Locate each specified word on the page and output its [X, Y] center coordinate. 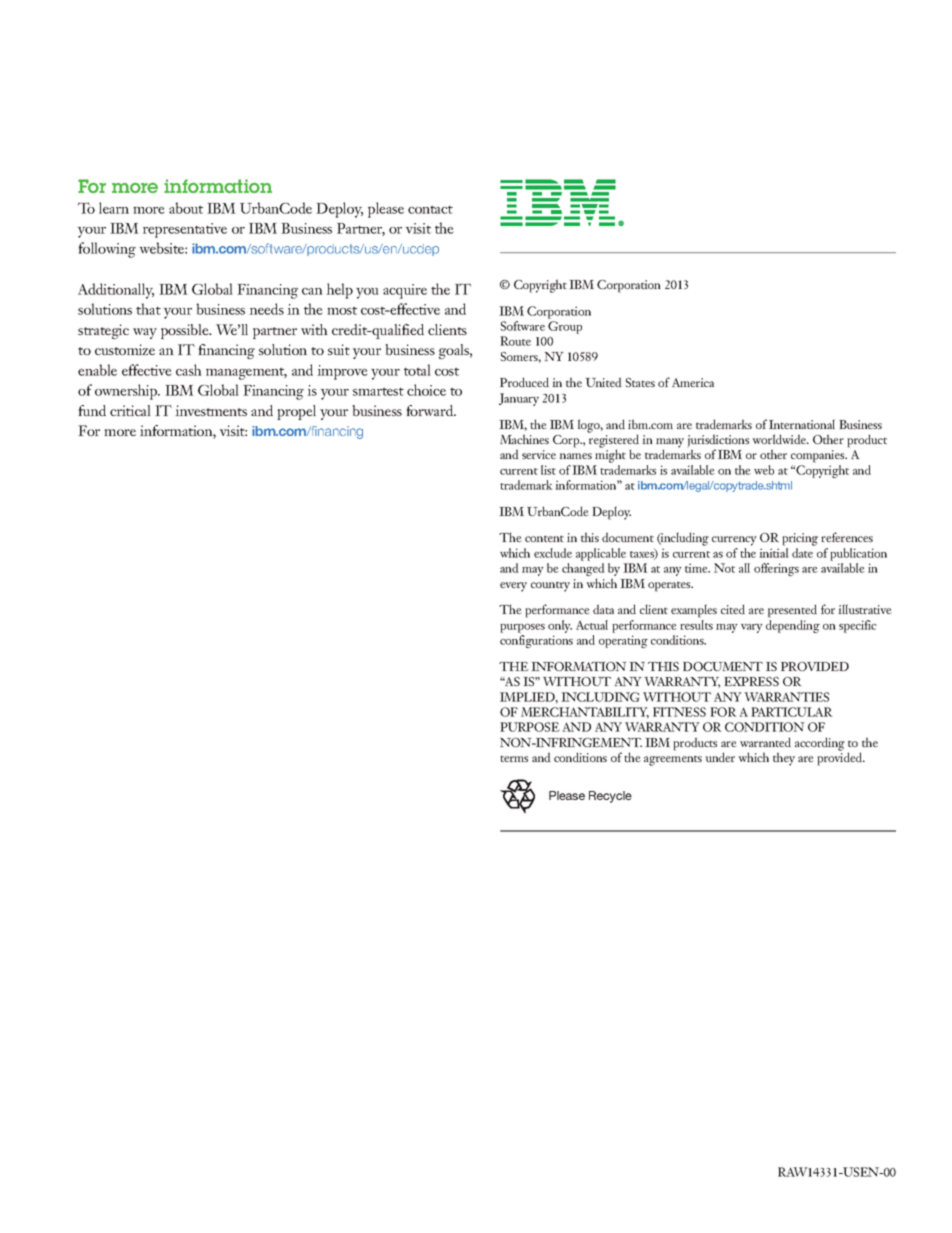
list [548, 470]
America [693, 382]
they [784, 759]
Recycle [610, 797]
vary [752, 628]
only [560, 626]
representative [185, 230]
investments [211, 410]
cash [189, 370]
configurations [536, 641]
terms [514, 758]
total [417, 370]
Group [565, 327]
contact [430, 209]
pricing [800, 539]
